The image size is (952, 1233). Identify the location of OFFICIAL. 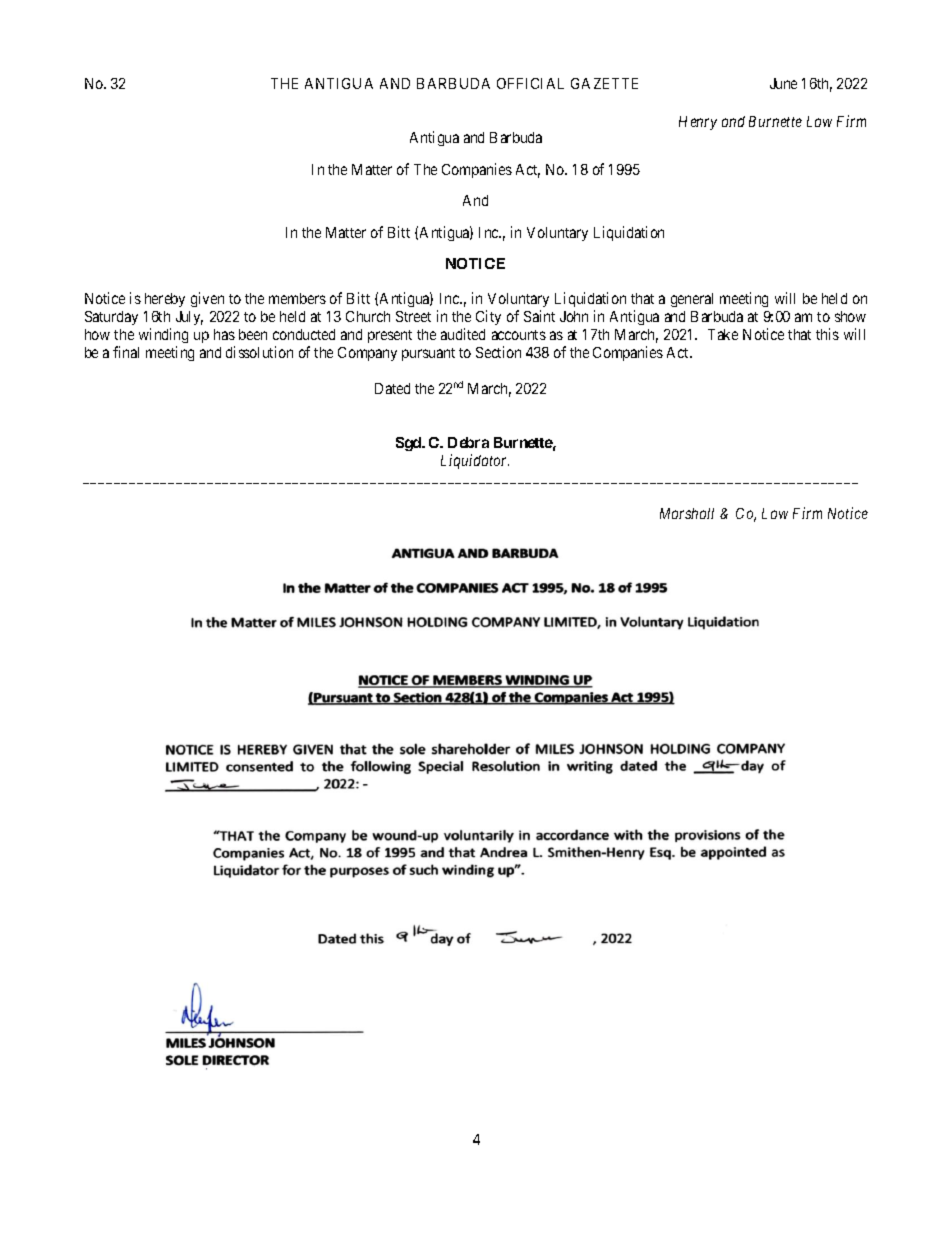
(530, 83).
